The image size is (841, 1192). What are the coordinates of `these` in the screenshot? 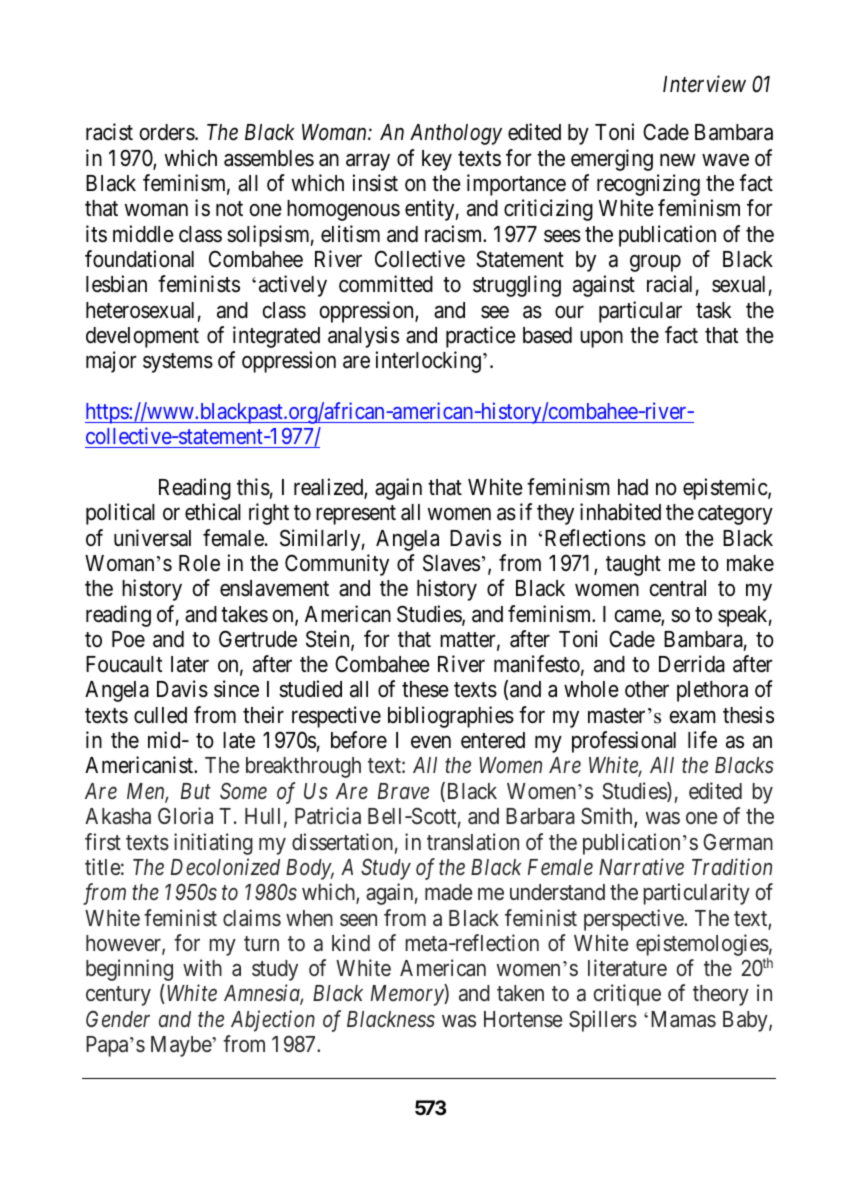 It's located at (425, 689).
